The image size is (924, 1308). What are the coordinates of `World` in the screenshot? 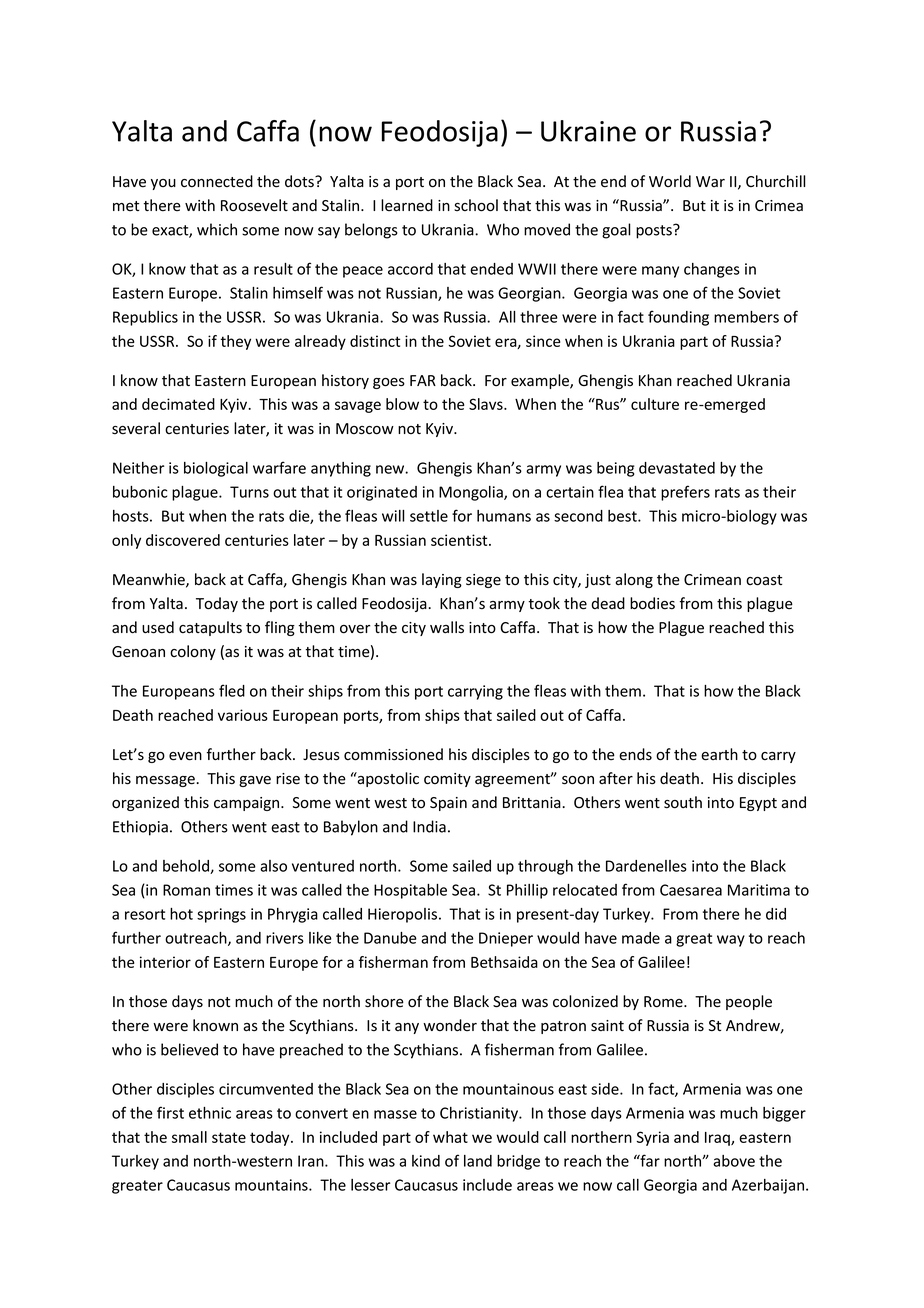 It's located at (670, 181).
